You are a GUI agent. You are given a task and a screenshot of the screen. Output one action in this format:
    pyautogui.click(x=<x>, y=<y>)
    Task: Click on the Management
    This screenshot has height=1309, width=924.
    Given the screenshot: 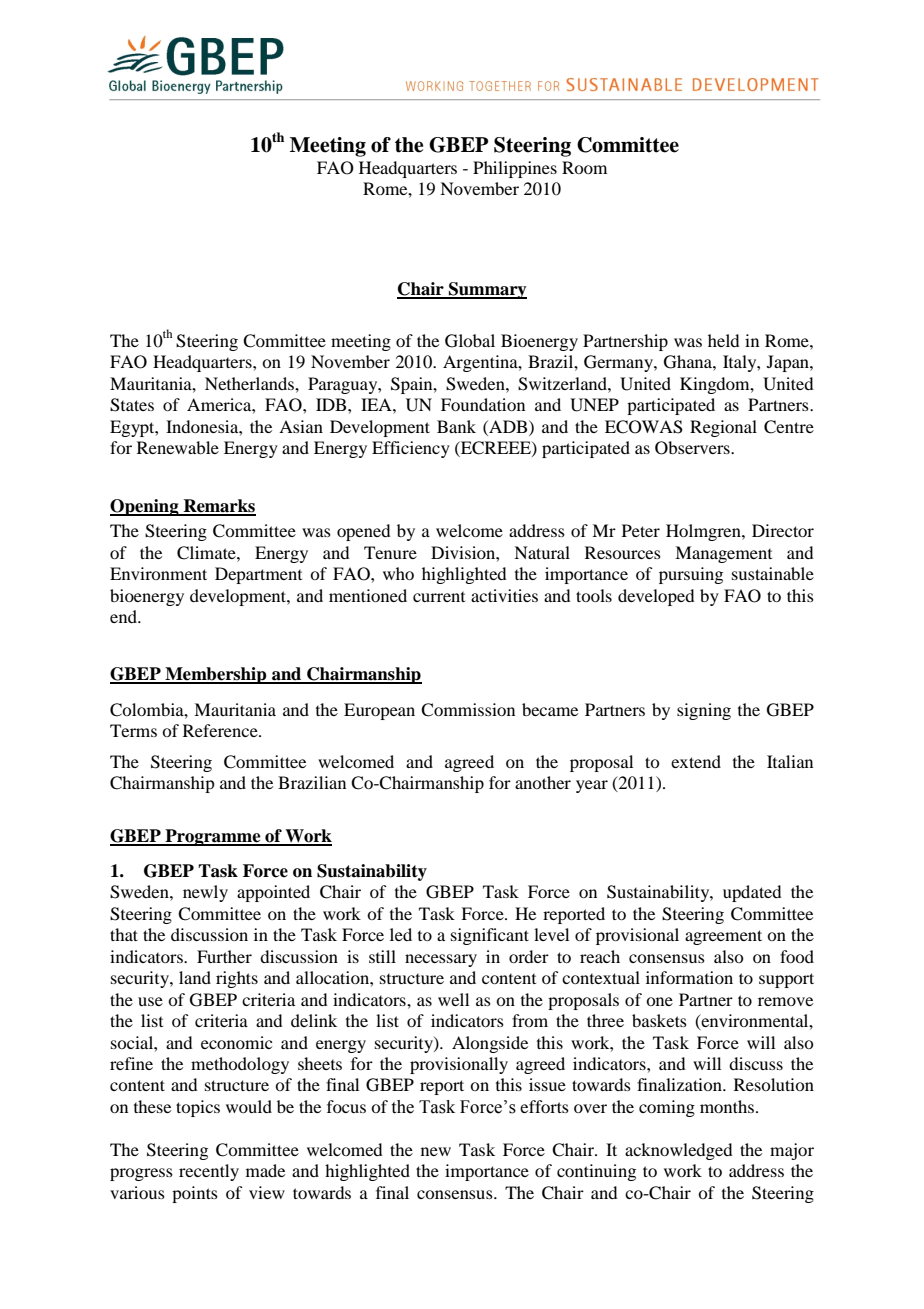 What is the action you would take?
    pyautogui.click(x=723, y=554)
